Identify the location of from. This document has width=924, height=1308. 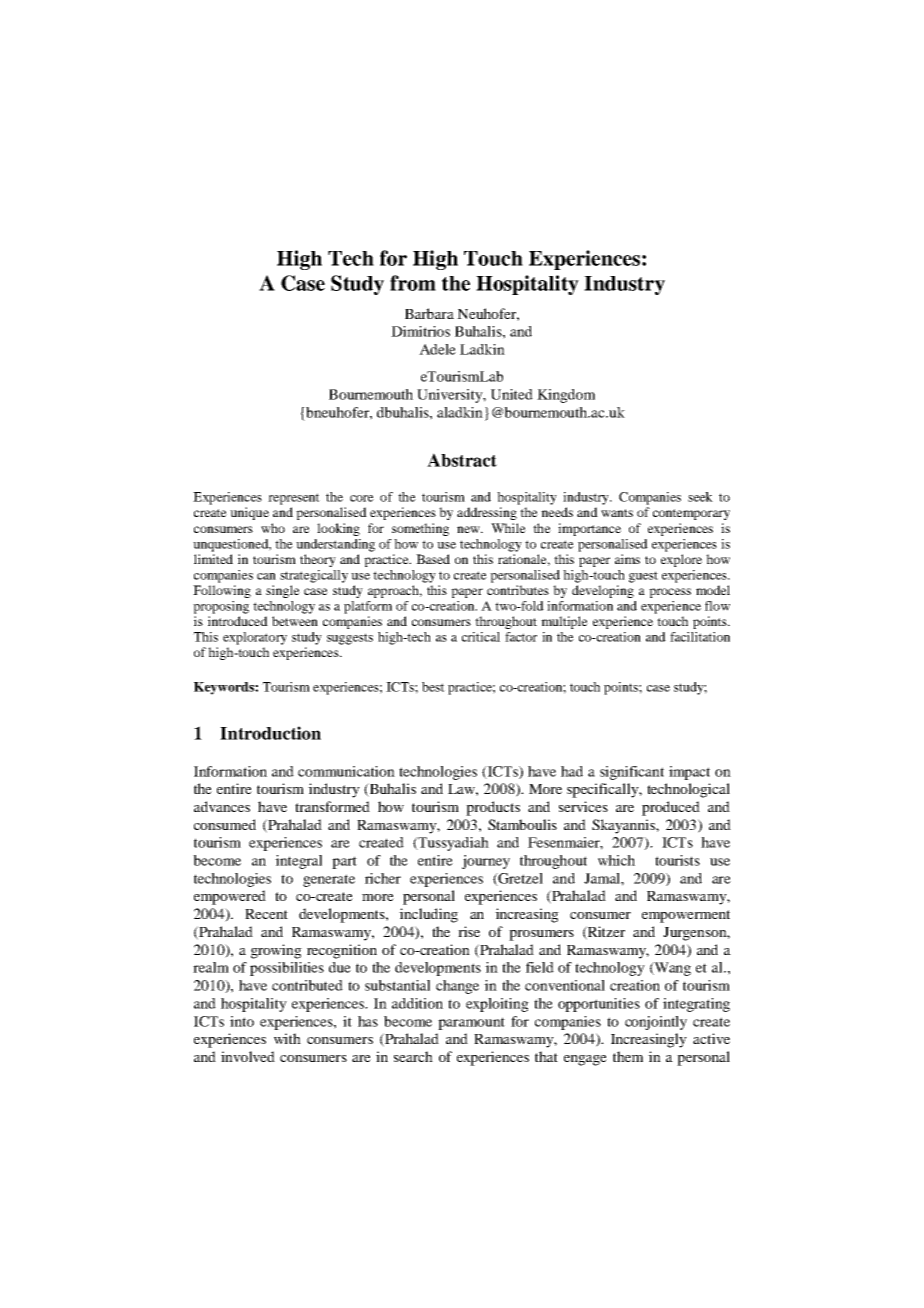
(413, 283).
